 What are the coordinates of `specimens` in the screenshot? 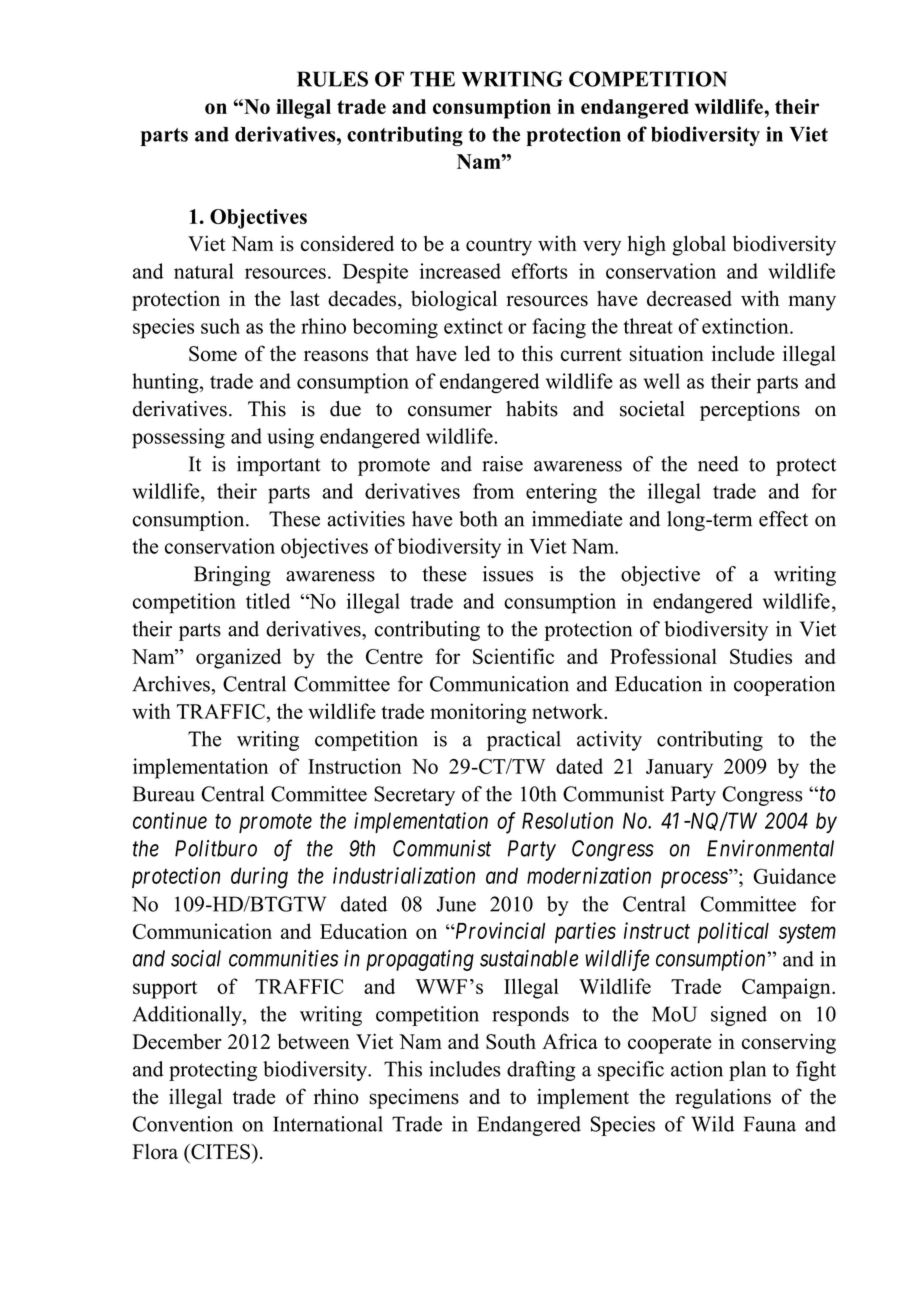 It's located at (414, 1098).
